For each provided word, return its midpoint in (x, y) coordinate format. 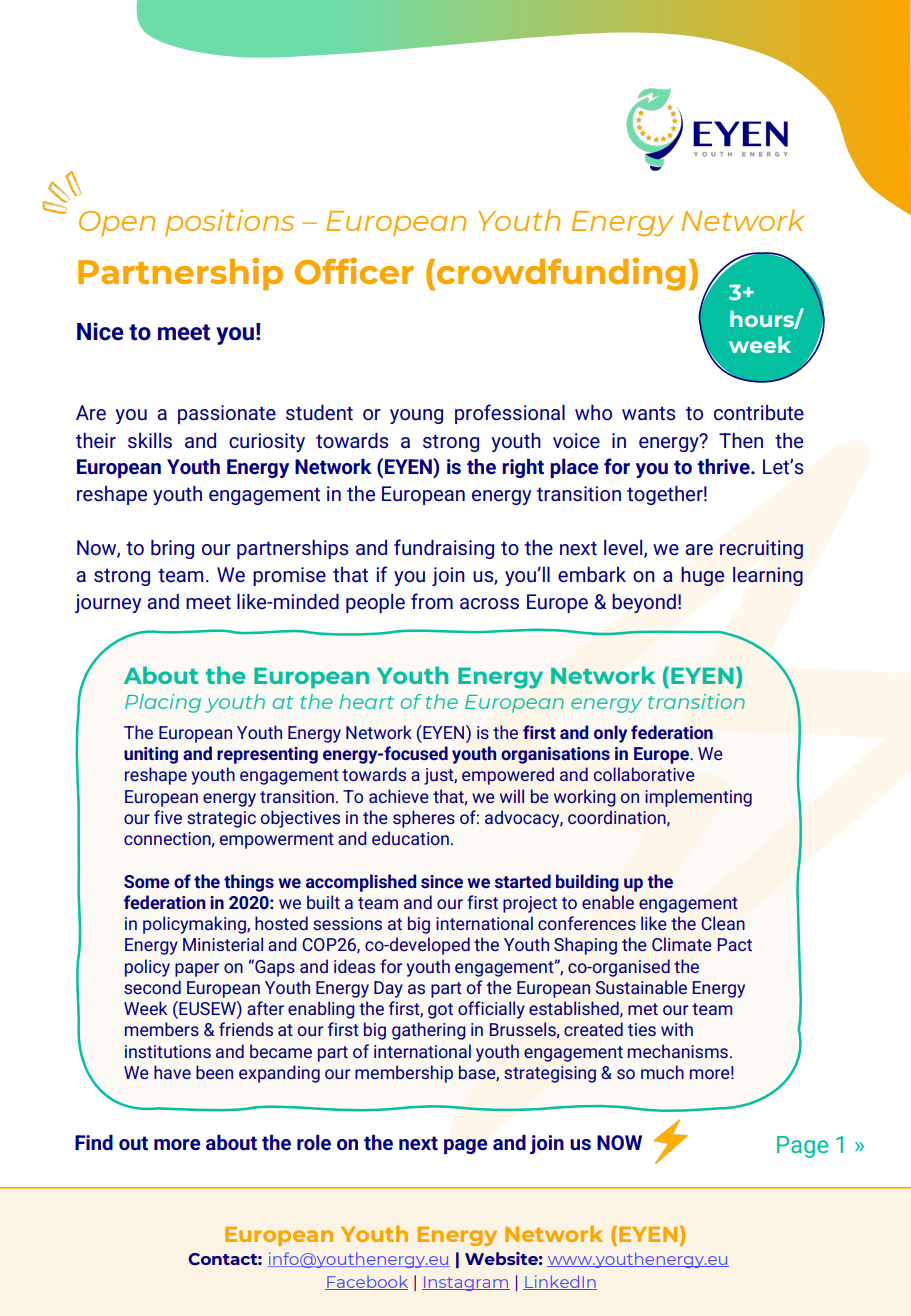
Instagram (466, 1283)
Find (94, 1142)
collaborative (644, 774)
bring (172, 549)
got (440, 1011)
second (152, 987)
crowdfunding (561, 274)
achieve (399, 796)
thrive (725, 467)
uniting (151, 755)
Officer (354, 271)
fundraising (444, 549)
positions (229, 222)
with (677, 1029)
